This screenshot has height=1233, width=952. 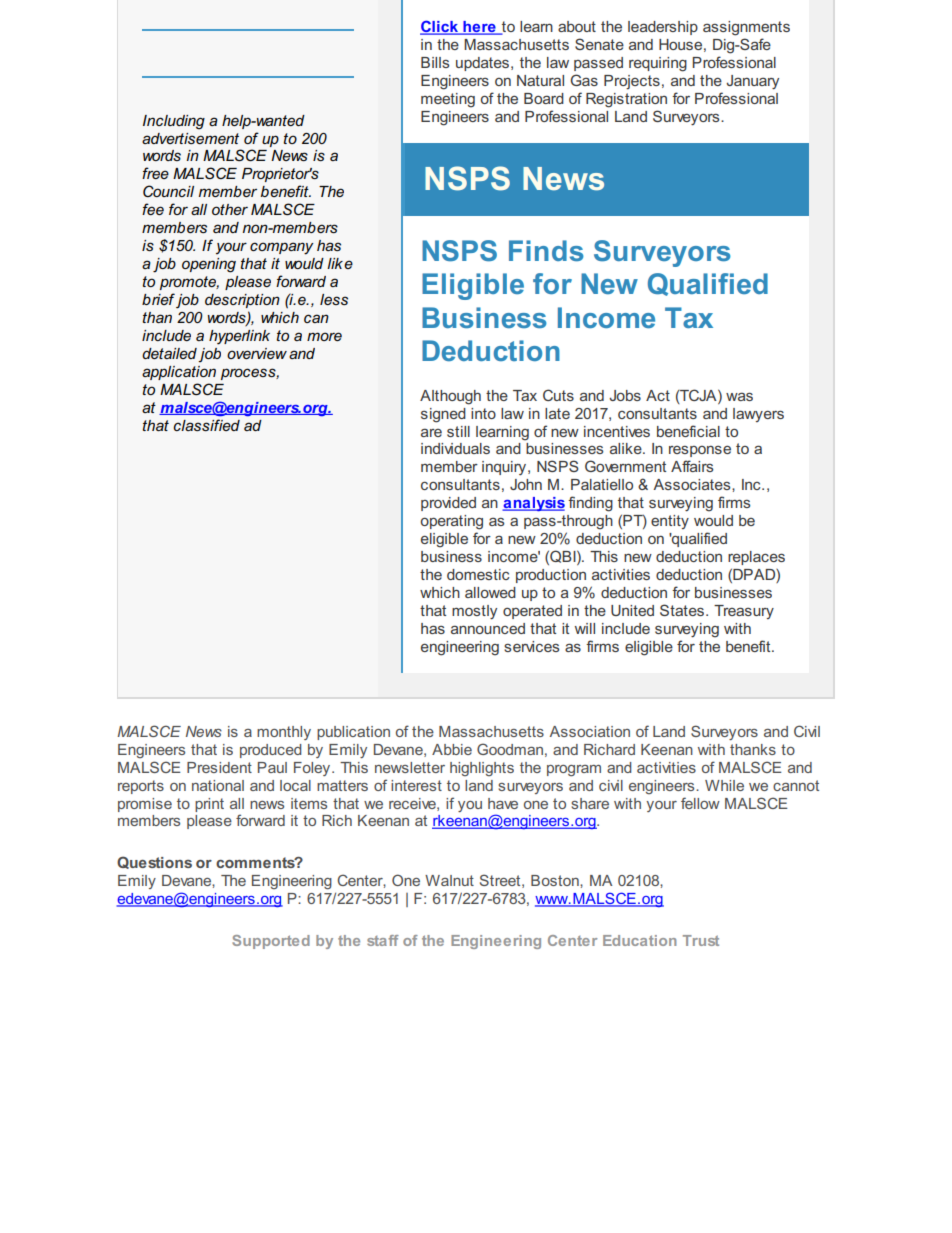 I want to click on provided, so click(x=448, y=504).
